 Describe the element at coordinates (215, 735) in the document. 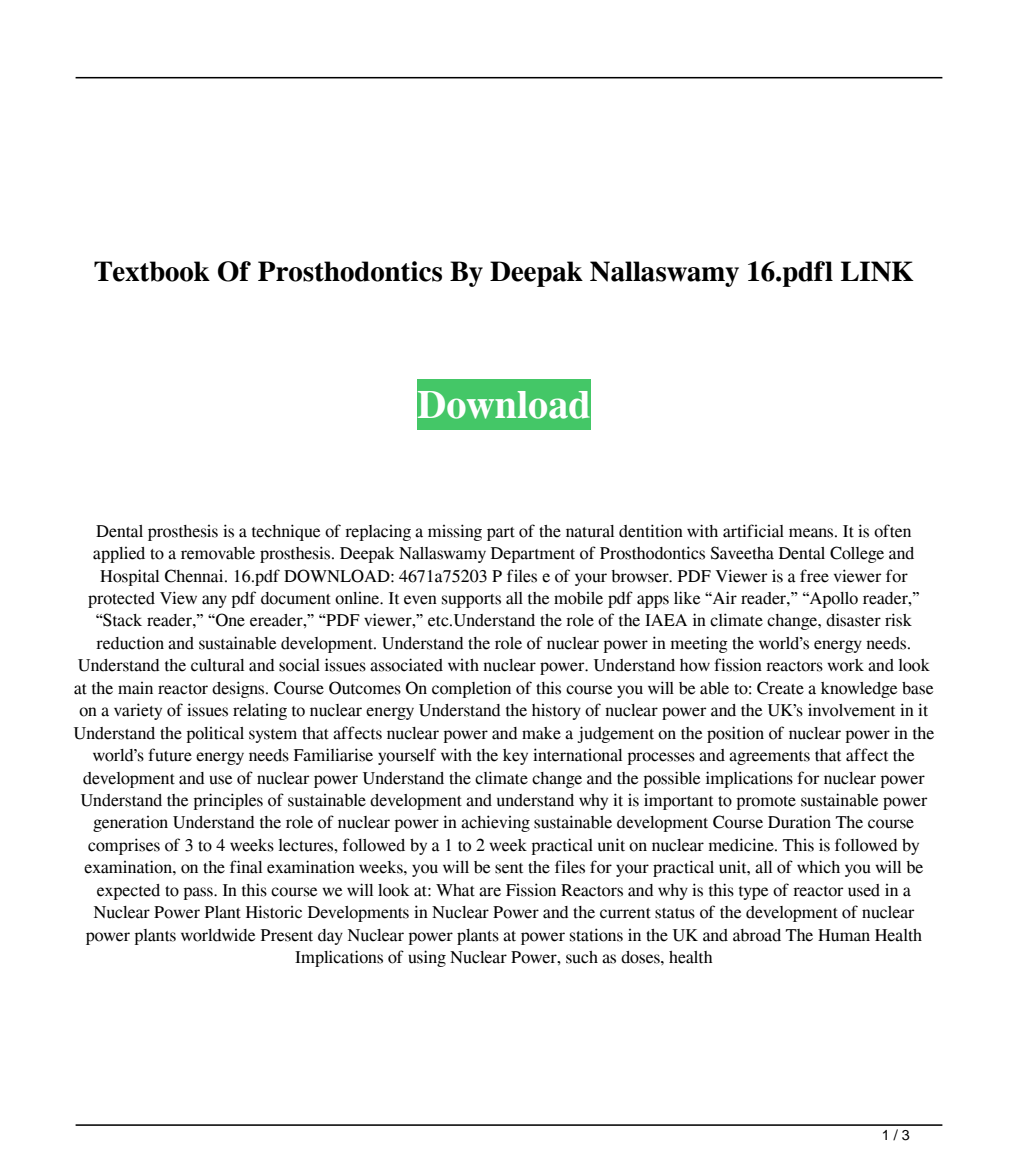

I see `political` at that location.
